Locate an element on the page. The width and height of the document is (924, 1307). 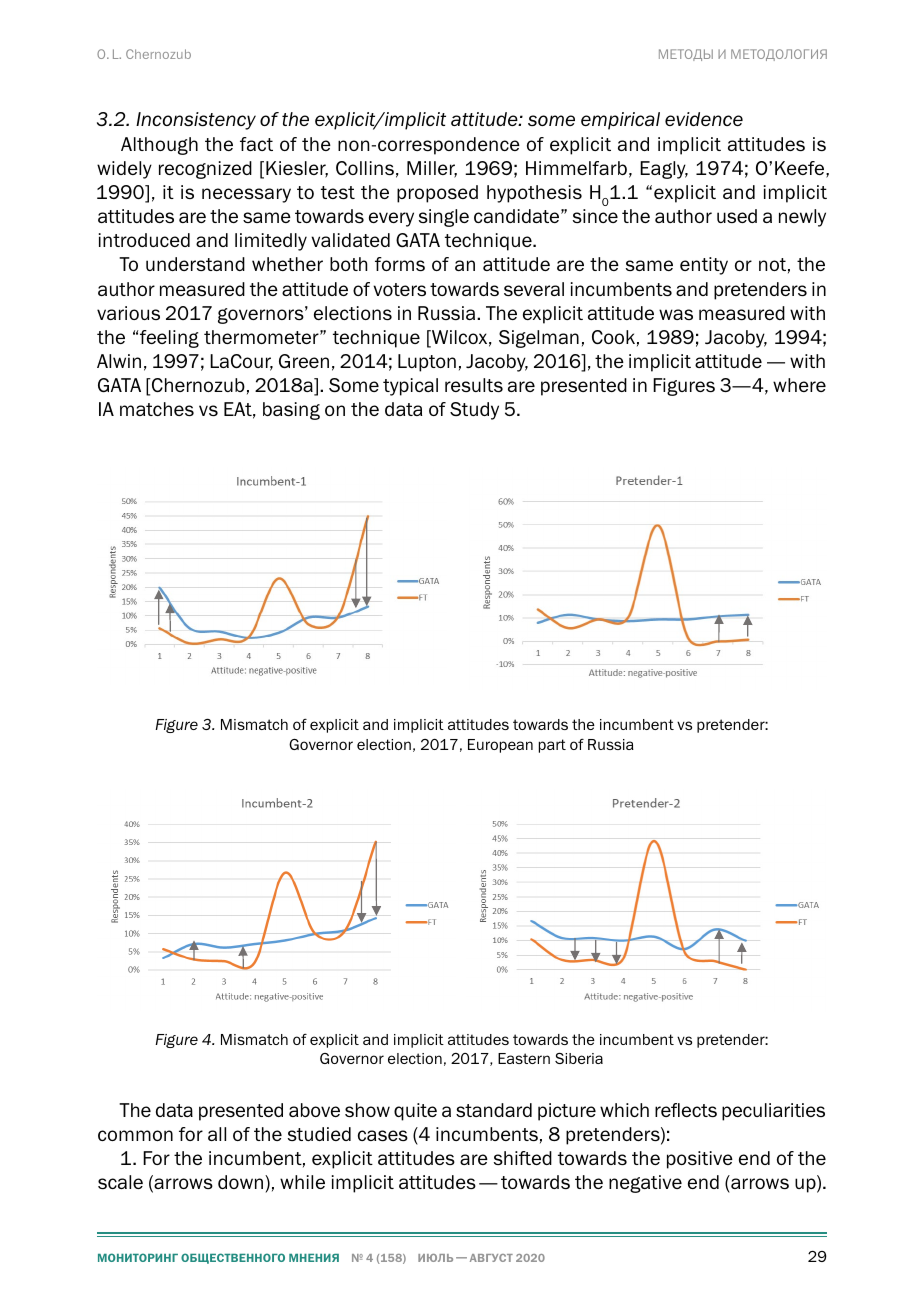
empirical is located at coordinates (620, 121).
